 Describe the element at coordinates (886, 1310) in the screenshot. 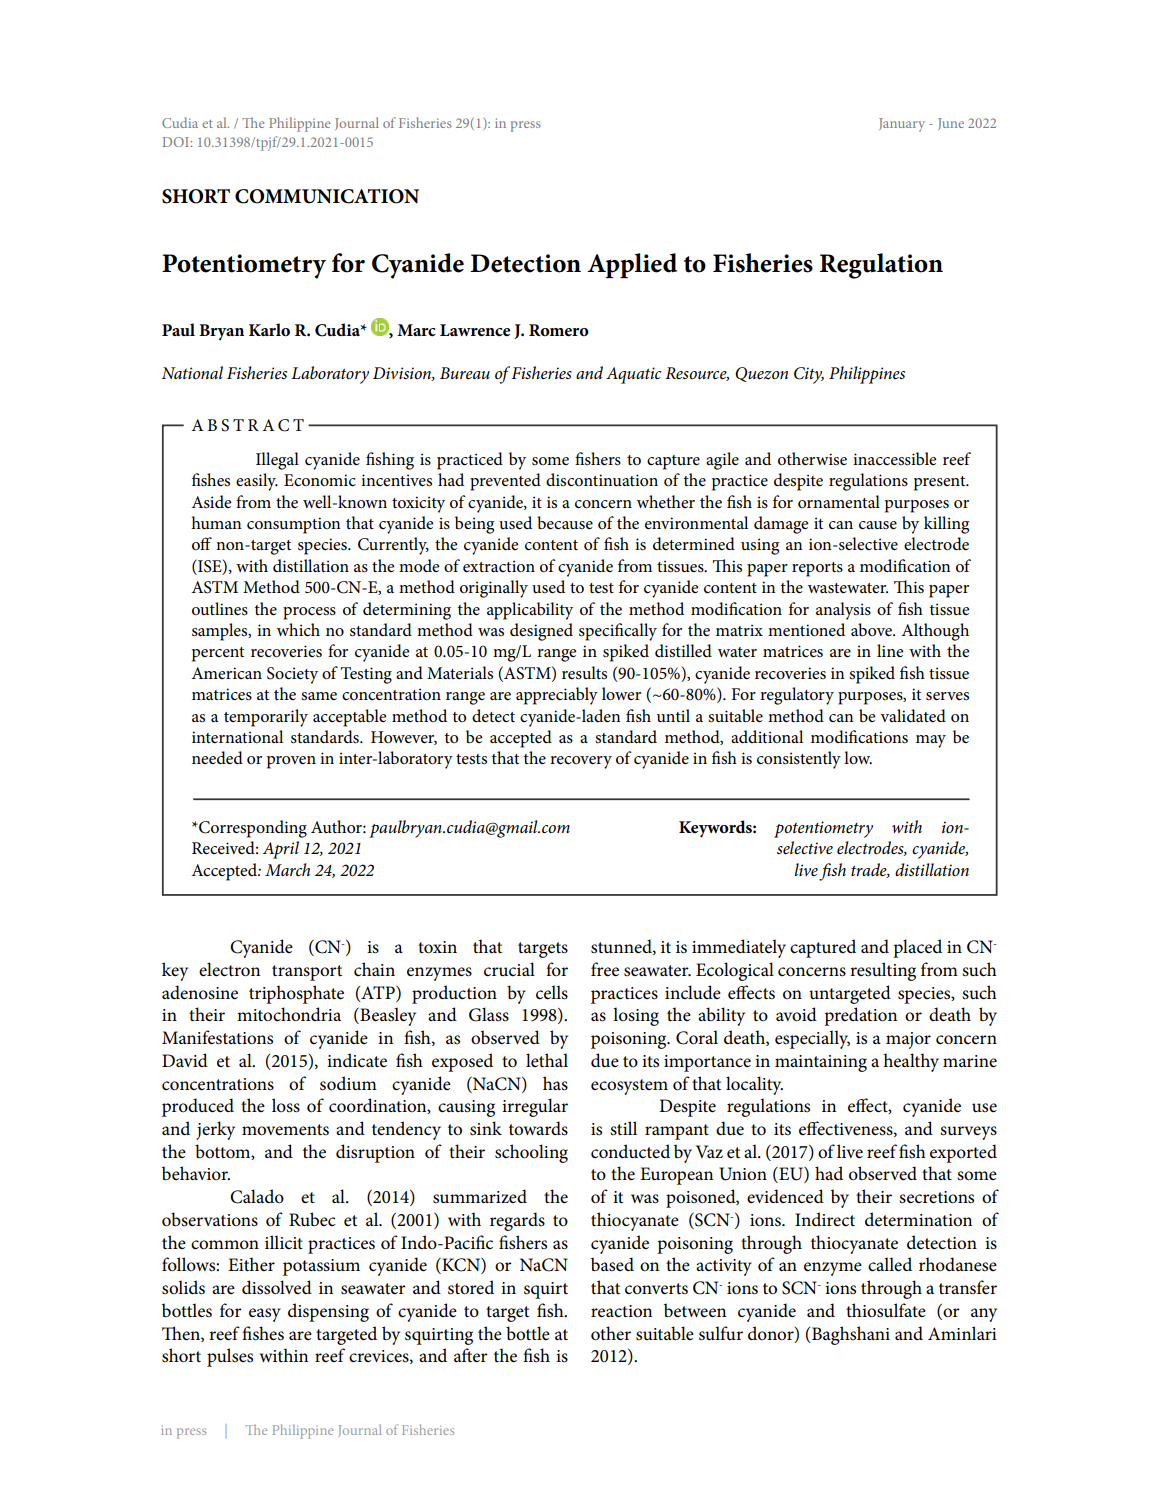

I see `thiosulfate` at that location.
